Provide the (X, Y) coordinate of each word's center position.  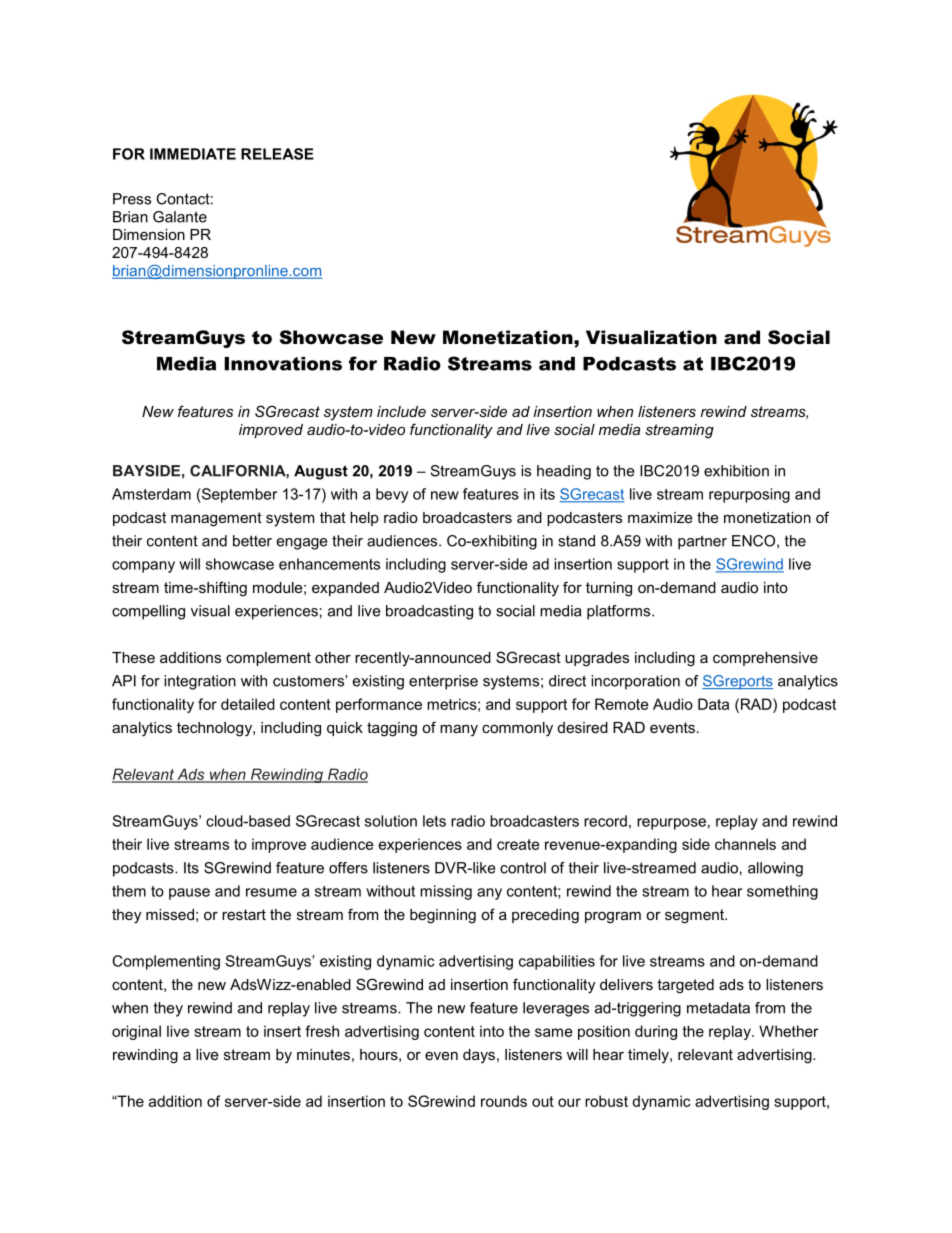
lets (434, 821)
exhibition (736, 471)
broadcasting (429, 612)
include (401, 411)
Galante (180, 217)
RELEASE (277, 154)
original (136, 1032)
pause (189, 894)
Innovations (283, 364)
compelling (148, 612)
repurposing (749, 495)
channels (745, 844)
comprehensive (765, 659)
